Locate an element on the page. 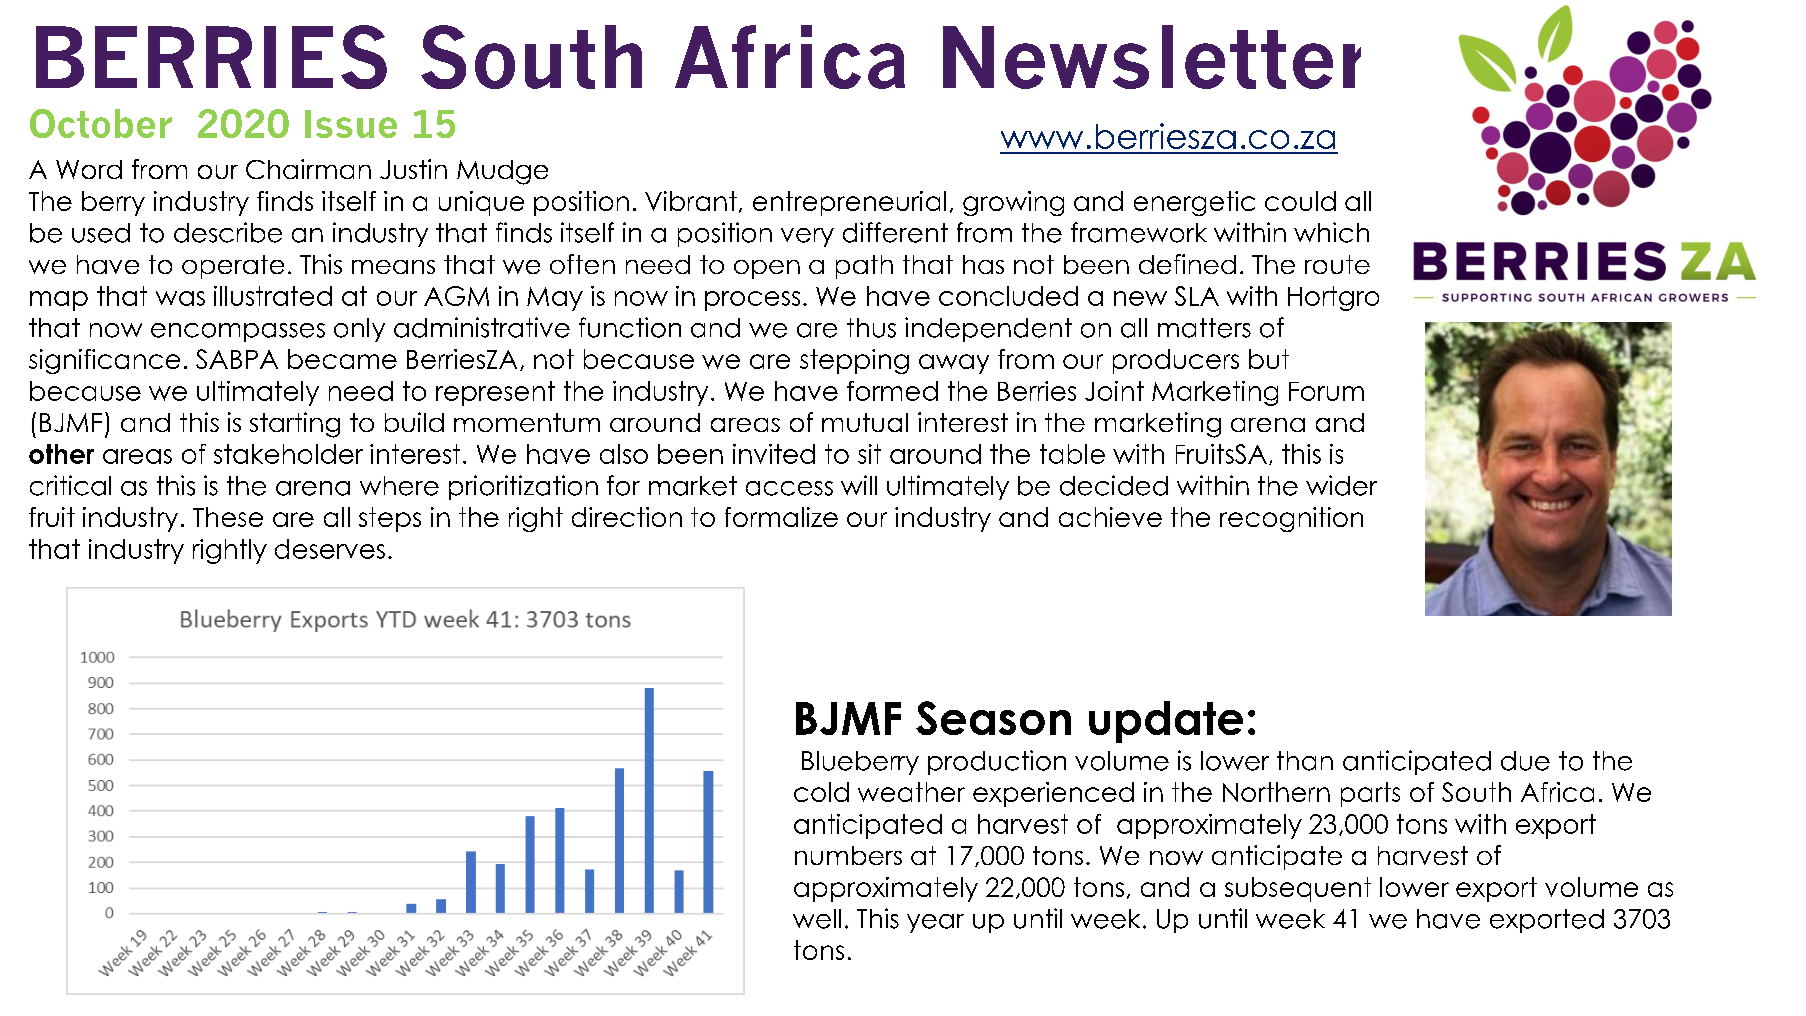  subsequent is located at coordinates (1298, 889).
